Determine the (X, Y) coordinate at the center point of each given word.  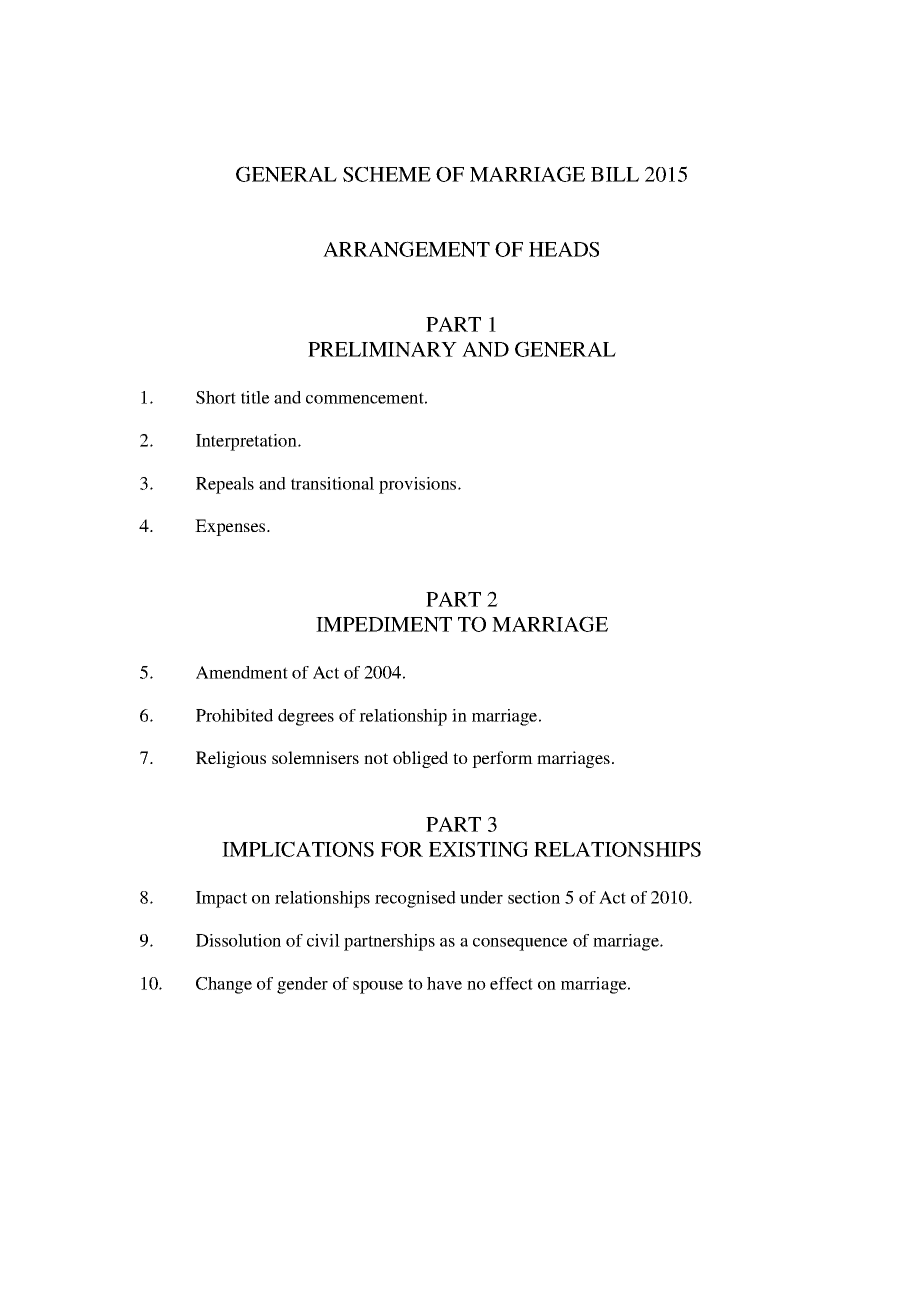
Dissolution (238, 940)
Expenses (231, 527)
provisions (419, 485)
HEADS (564, 249)
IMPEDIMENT (384, 624)
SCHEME (387, 174)
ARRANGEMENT (406, 249)
